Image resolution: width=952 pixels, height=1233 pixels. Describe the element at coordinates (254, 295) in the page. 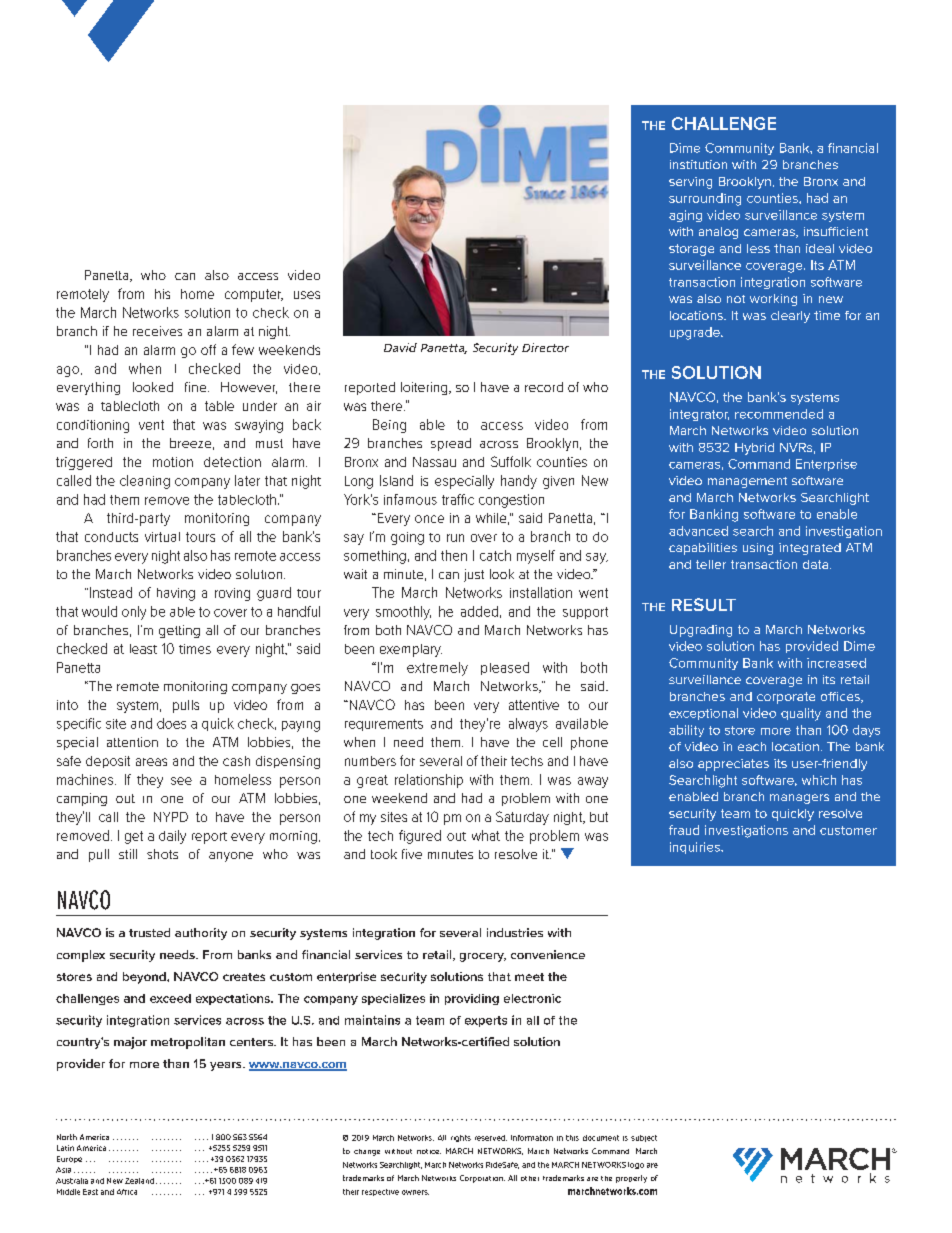

I see `computer` at that location.
